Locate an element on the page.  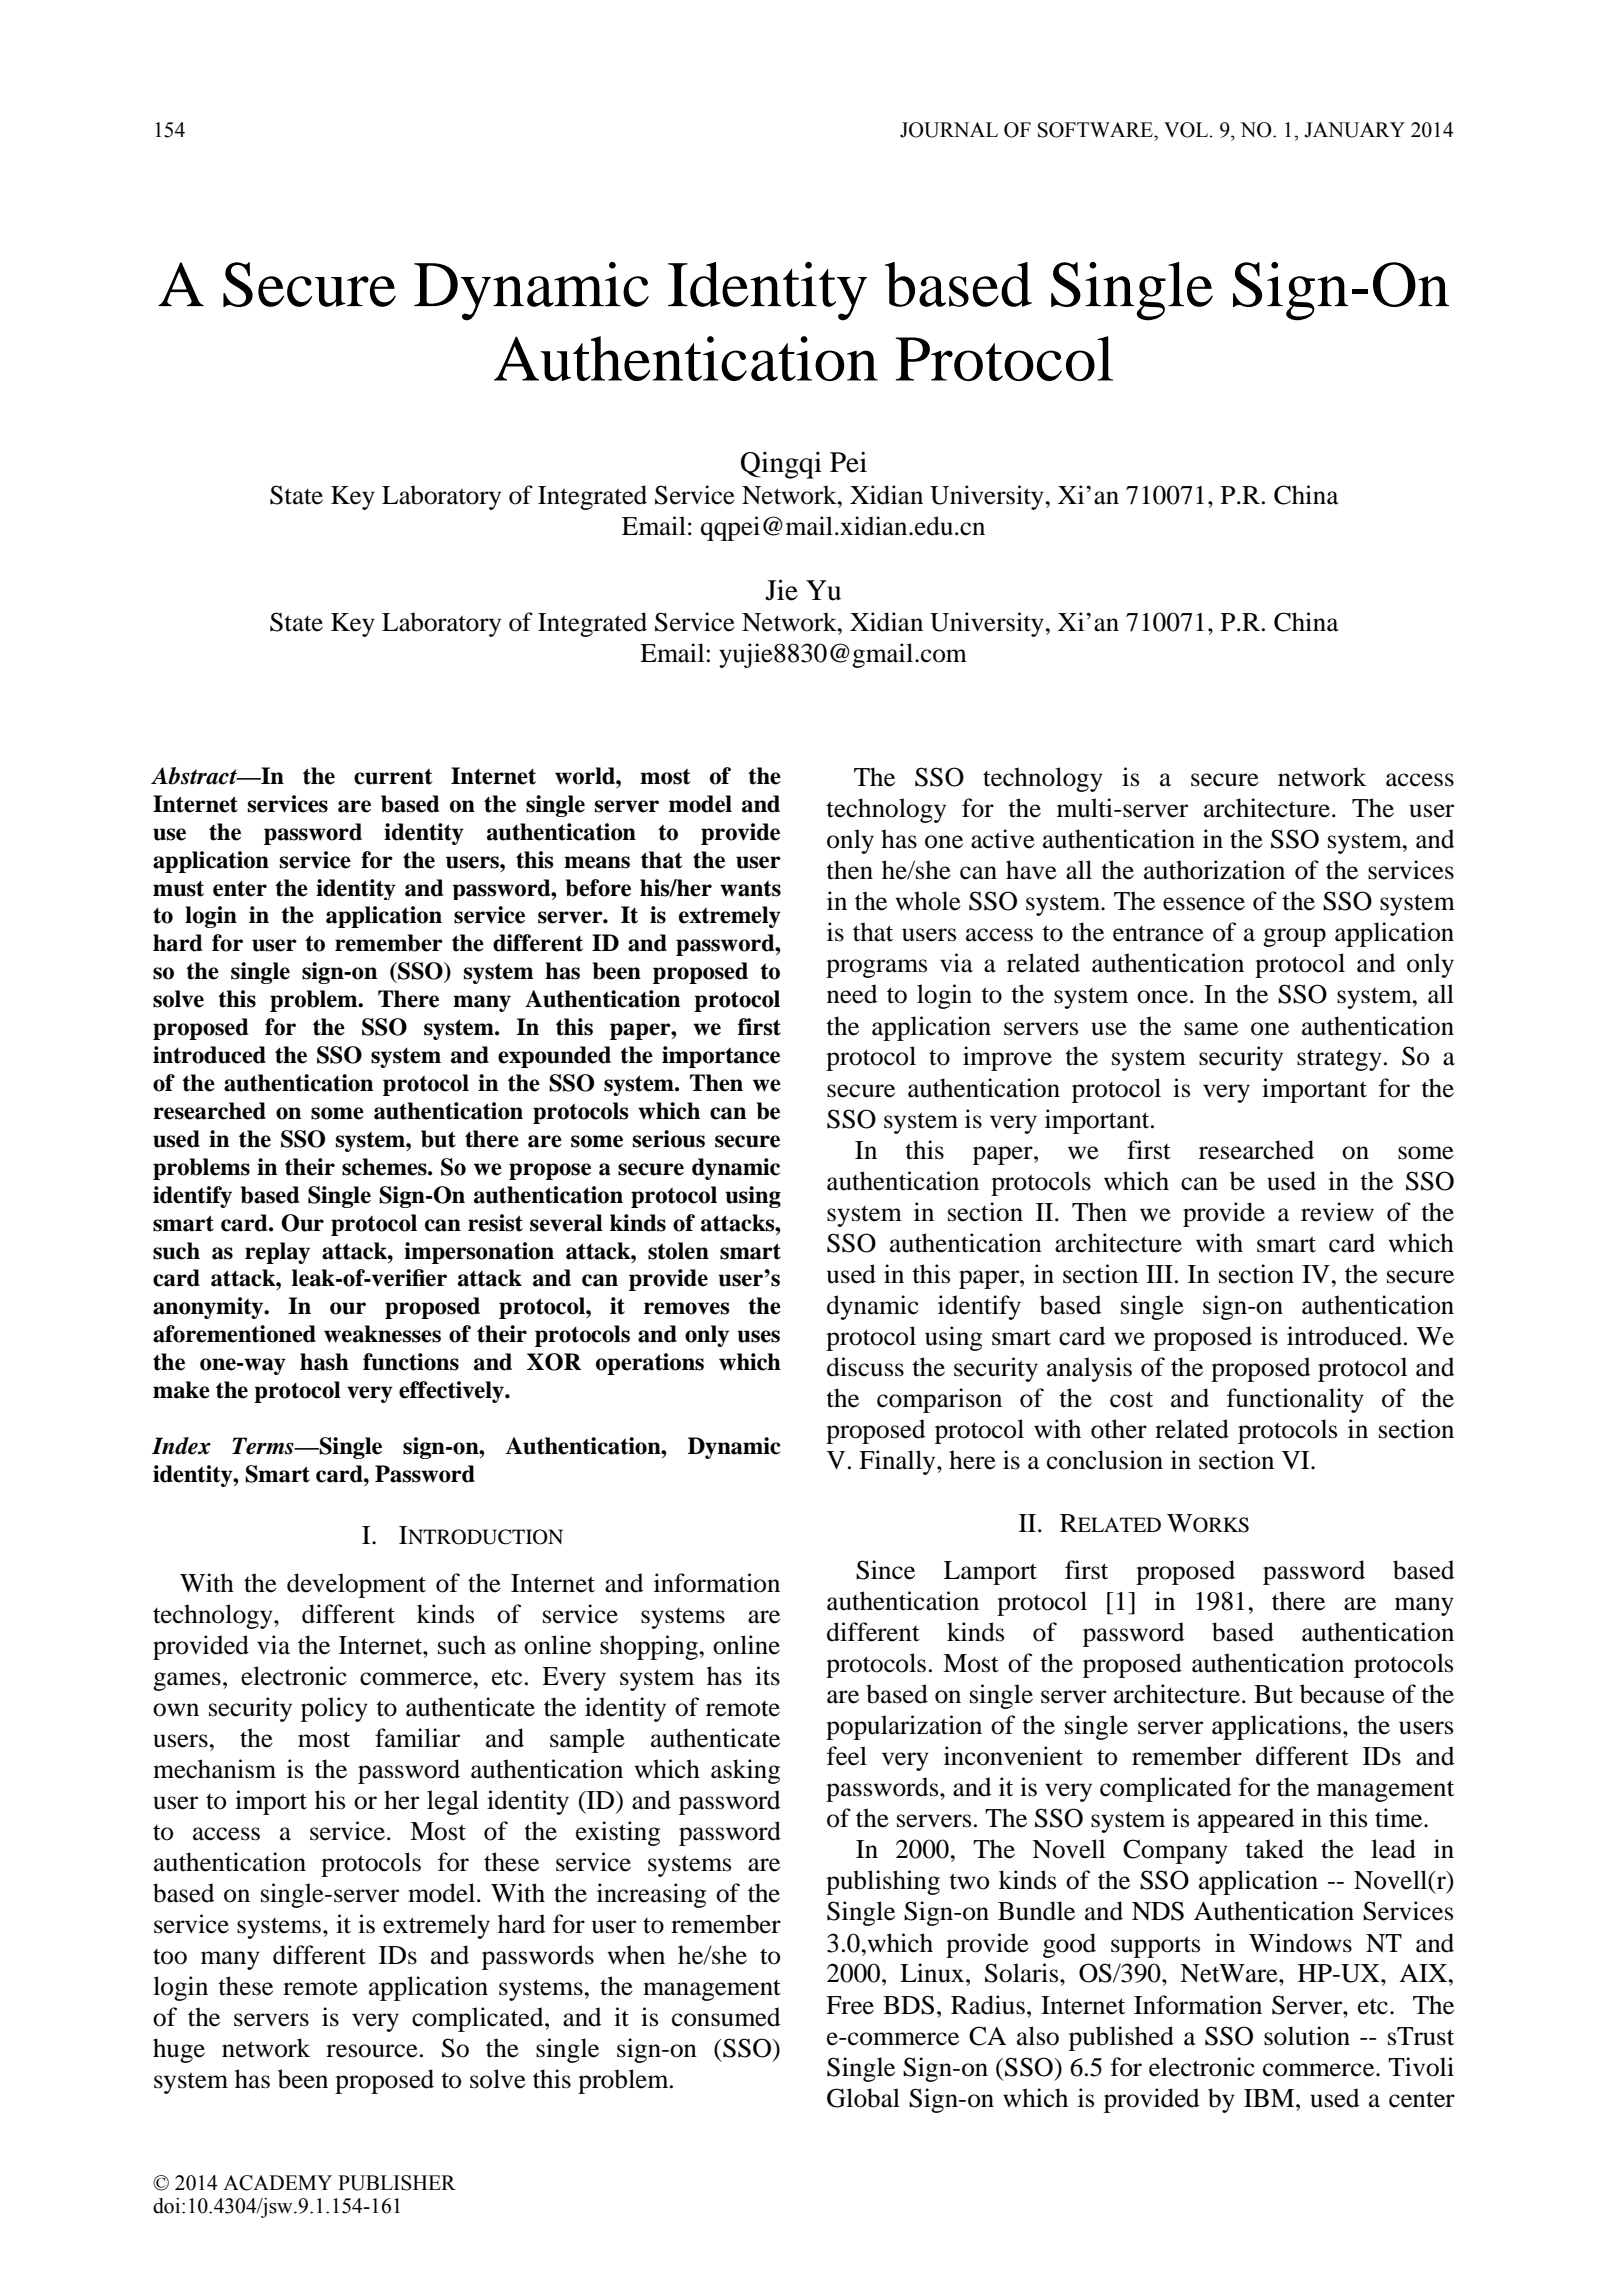
its is located at coordinates (767, 1676).
